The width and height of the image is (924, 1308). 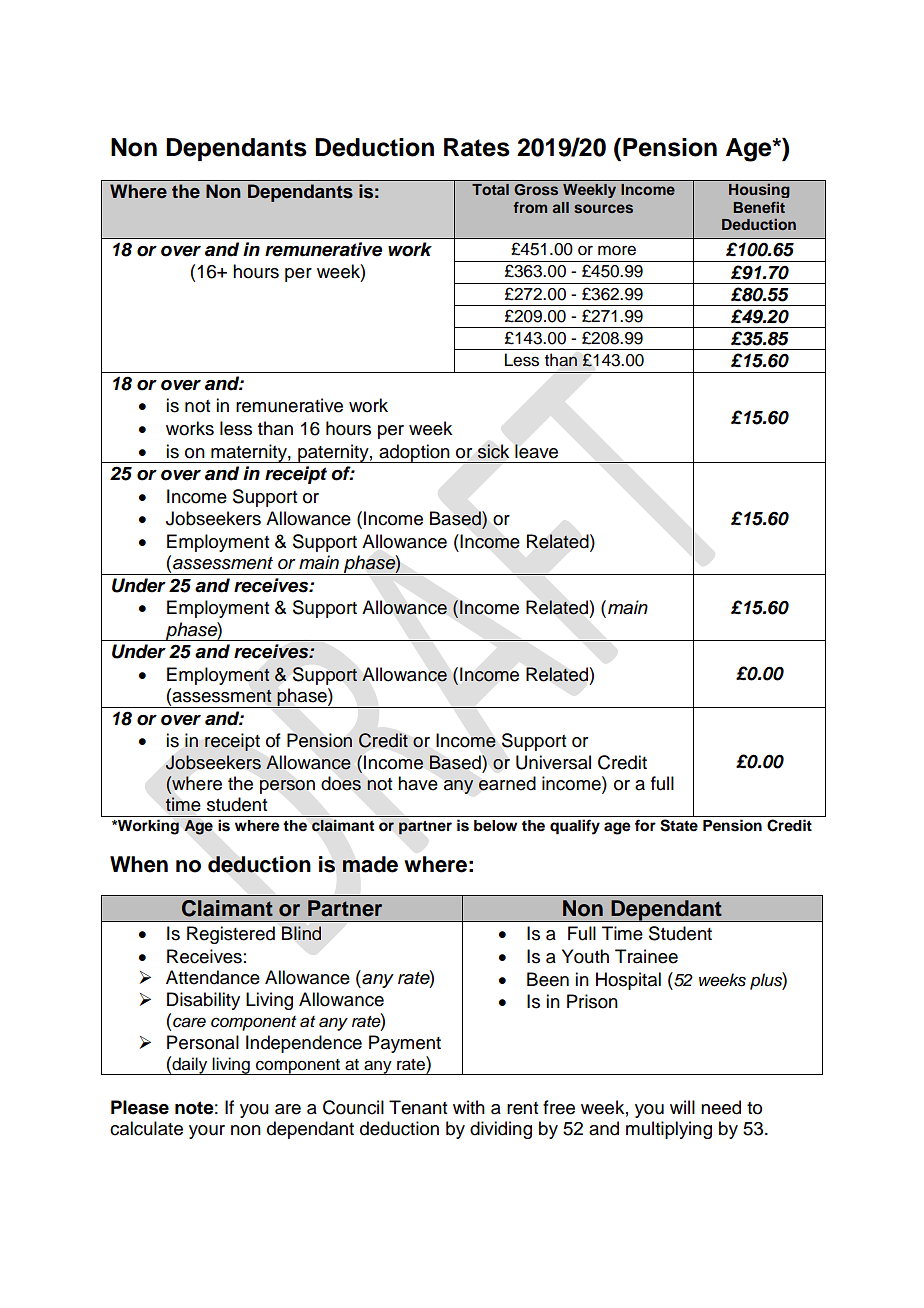 I want to click on from, so click(x=530, y=207).
